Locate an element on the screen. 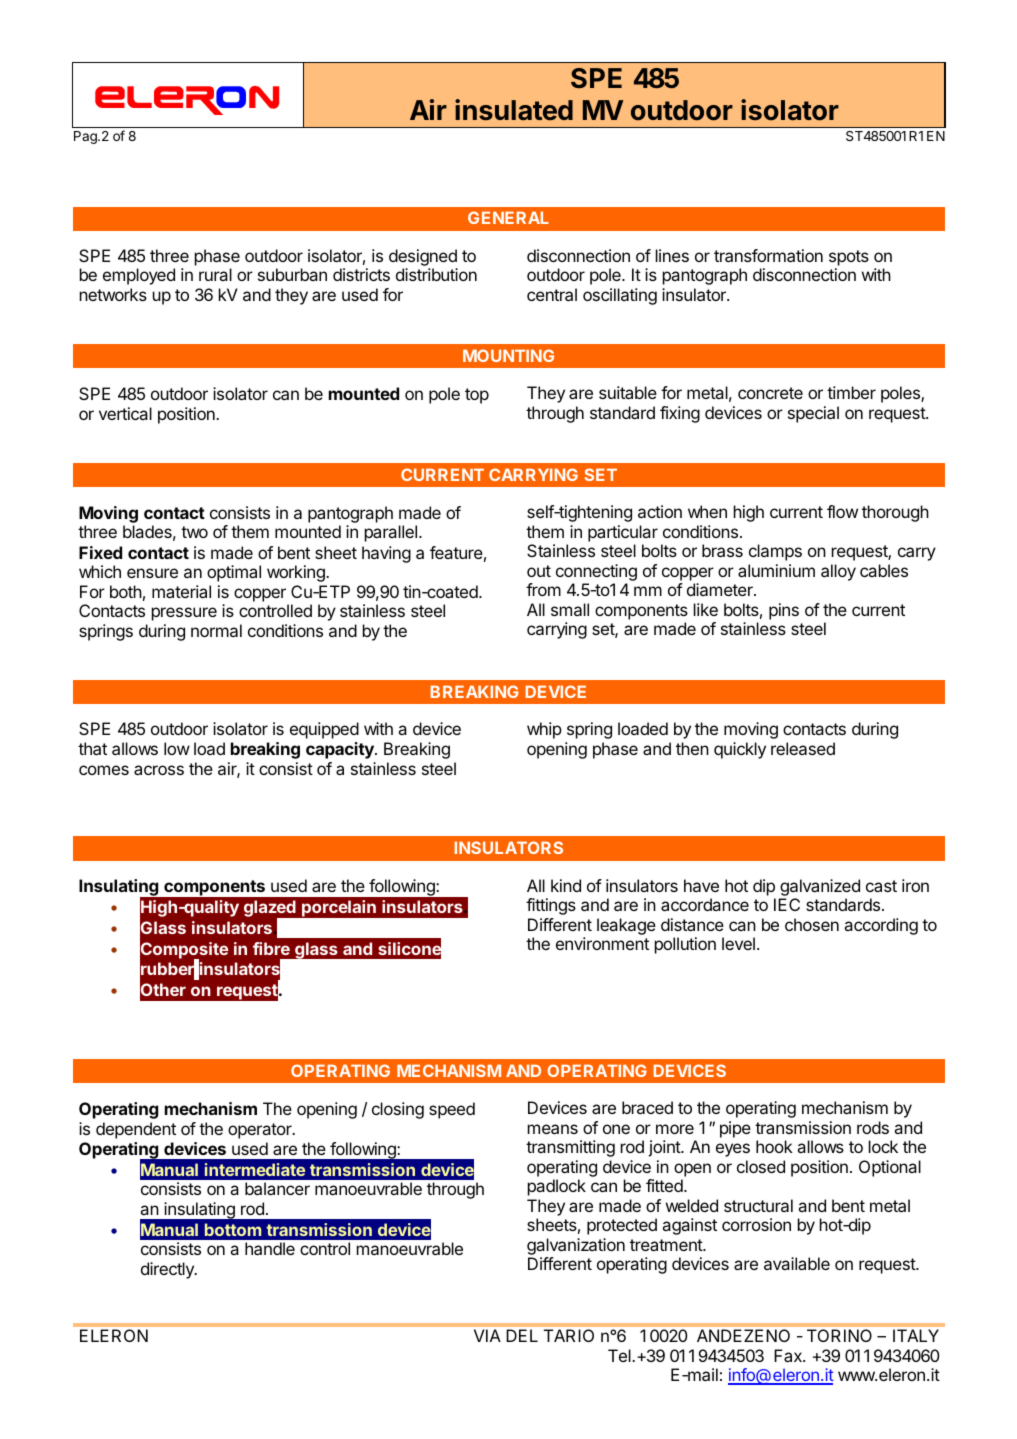  released is located at coordinates (803, 748).
